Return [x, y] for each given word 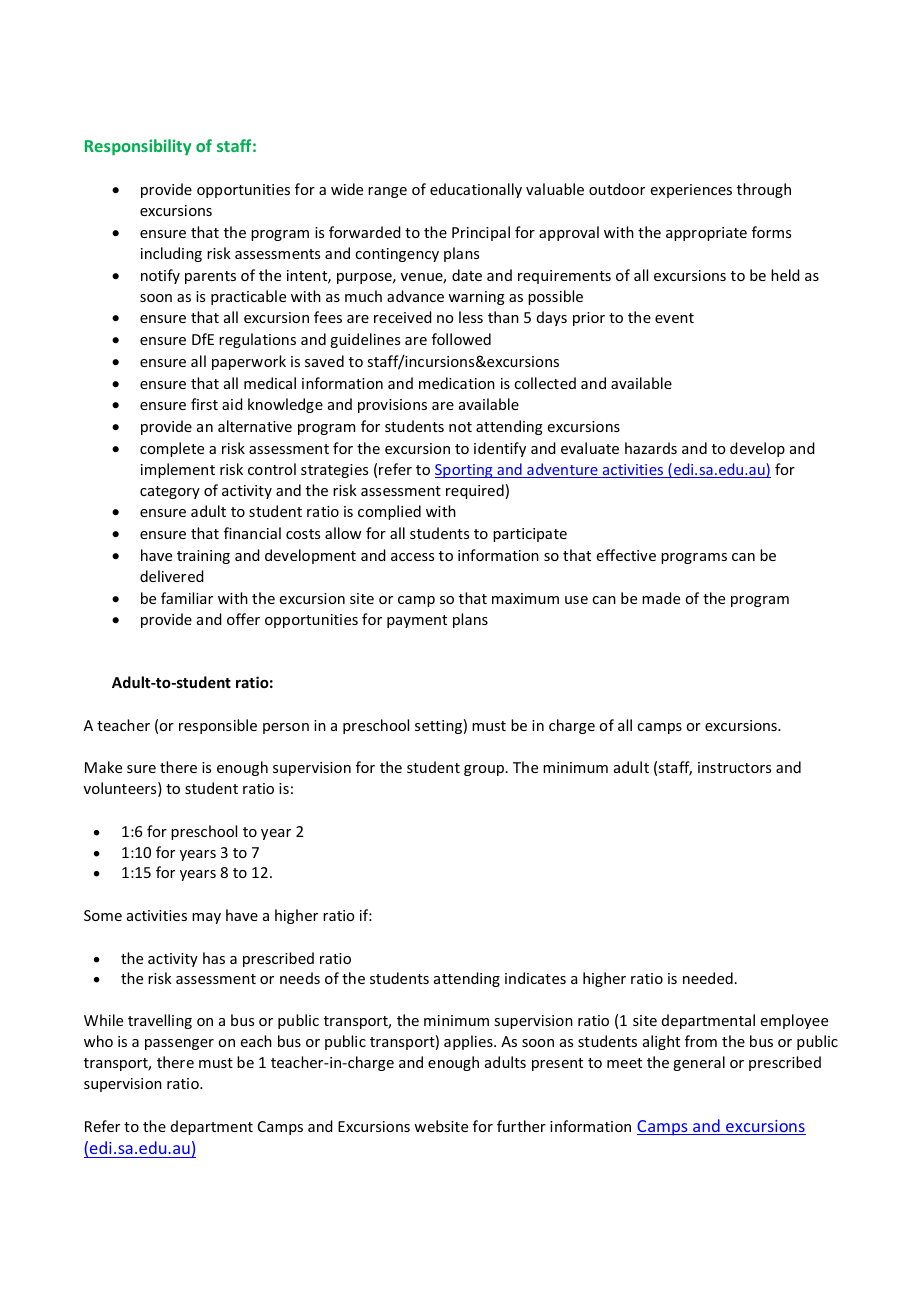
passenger [179, 1044]
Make [103, 767]
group [485, 770]
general [699, 1063]
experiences [691, 191]
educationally [476, 190]
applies [469, 1042]
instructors [734, 767]
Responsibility [138, 147]
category [170, 492]
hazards [651, 448]
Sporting [465, 471]
